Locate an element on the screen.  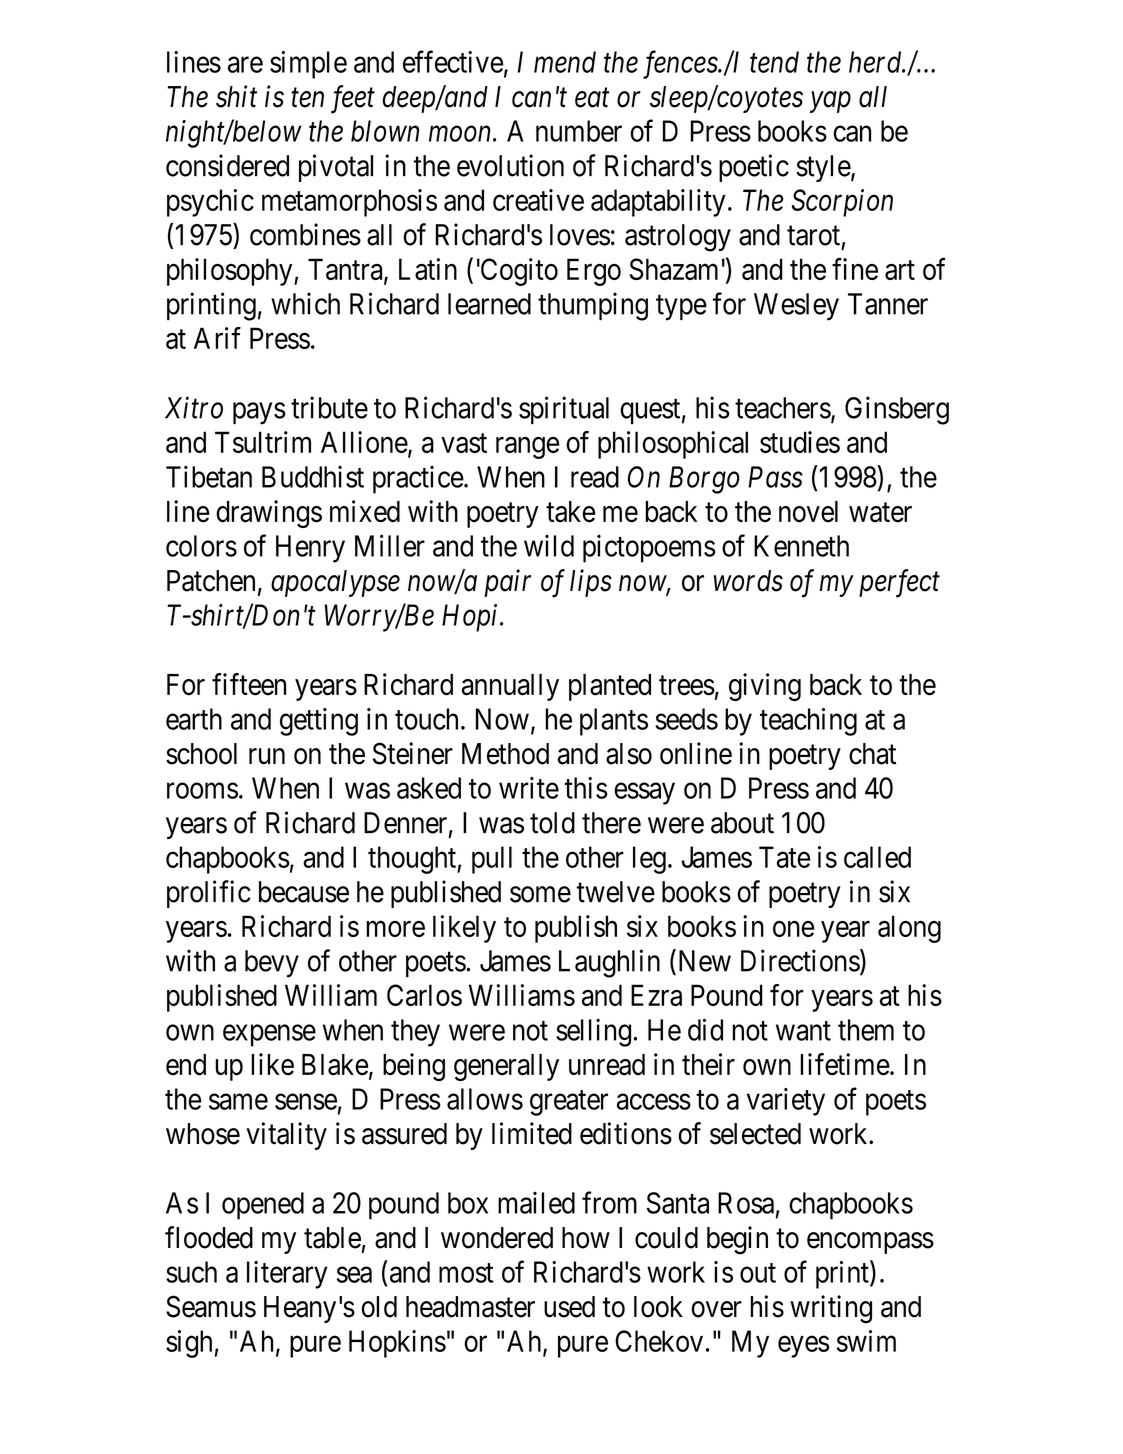
selling is located at coordinates (593, 1032).
